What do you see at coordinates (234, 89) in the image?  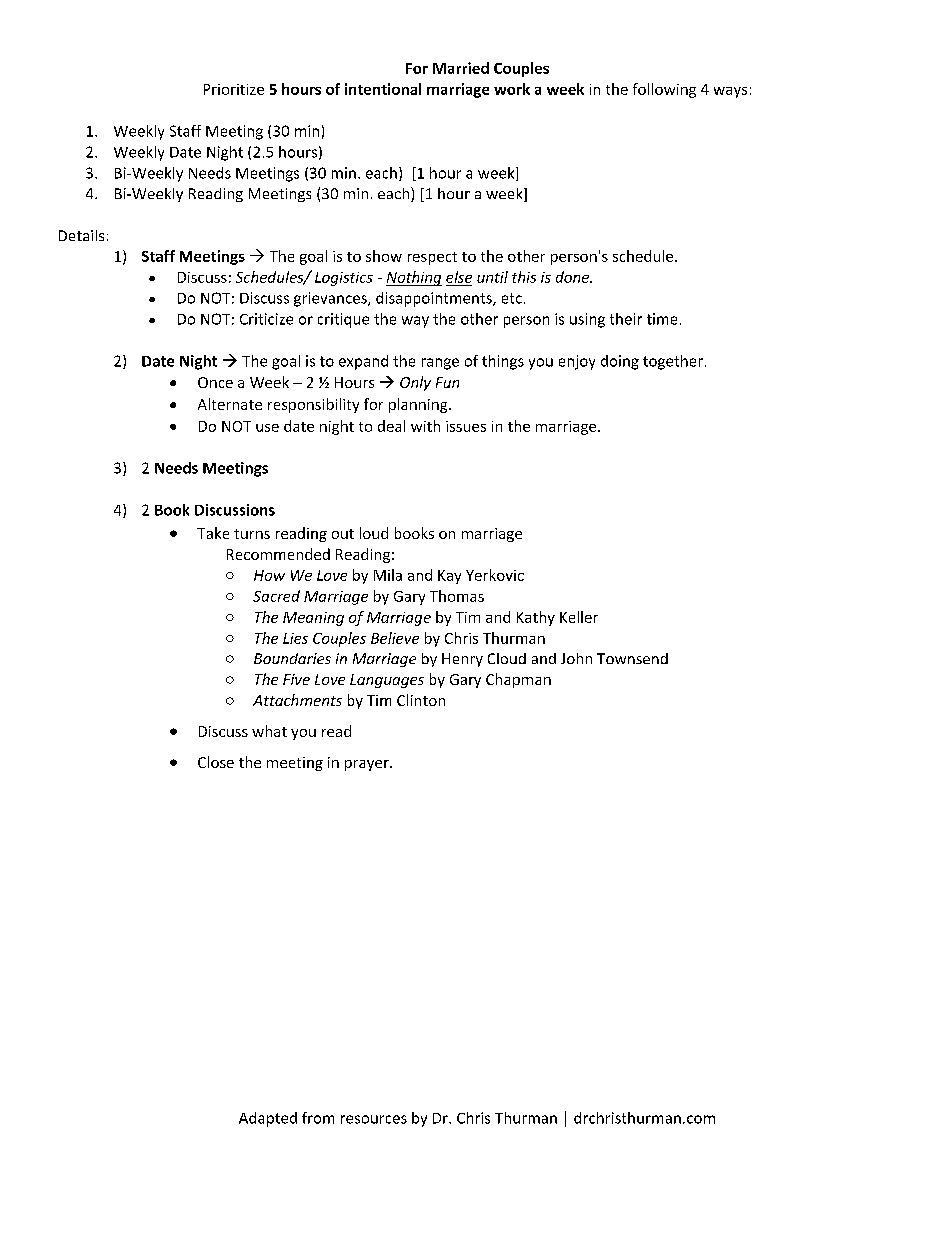 I see `Prioritize` at bounding box center [234, 89].
